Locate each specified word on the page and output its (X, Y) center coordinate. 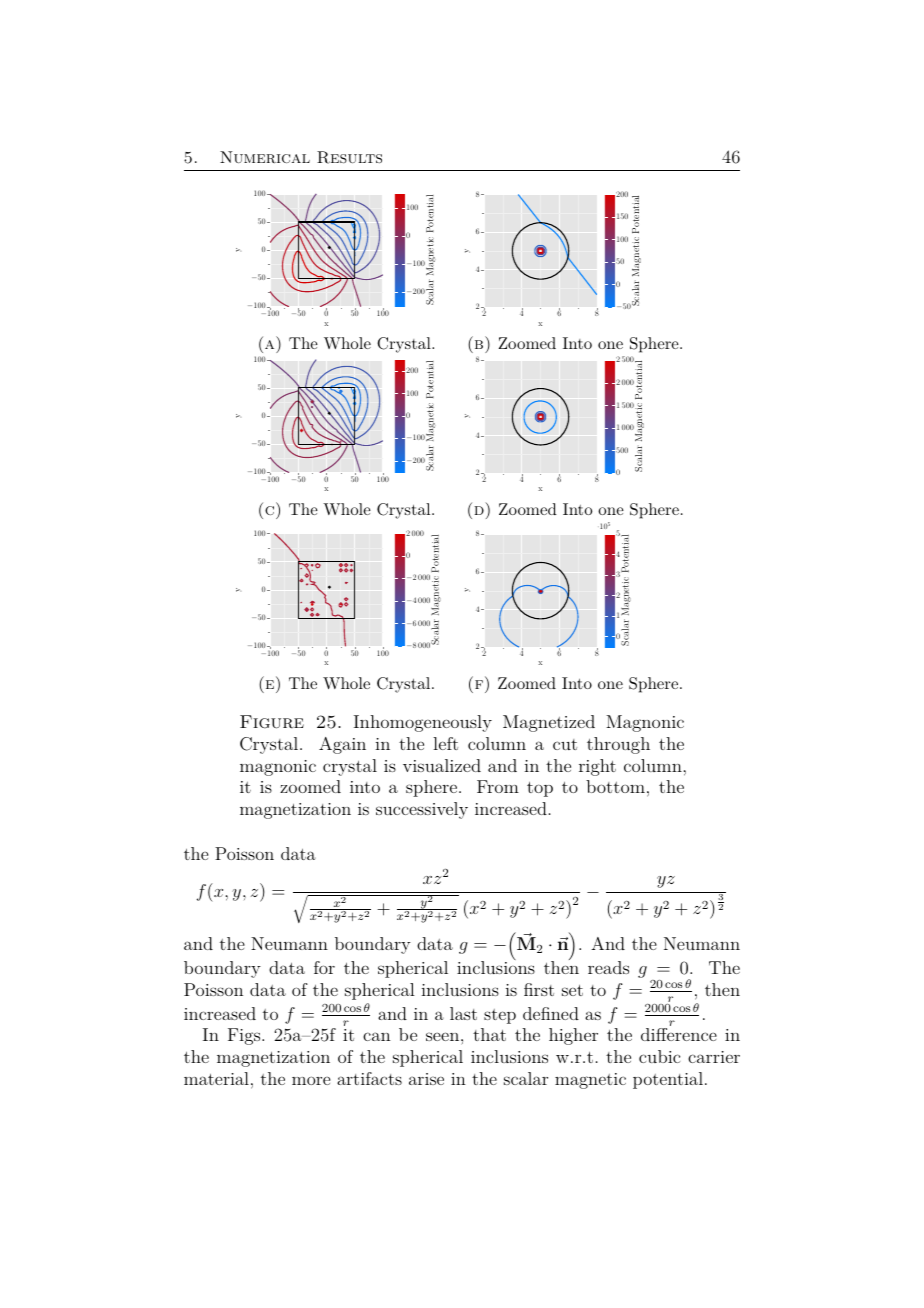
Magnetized (549, 723)
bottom (615, 786)
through (618, 745)
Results (349, 157)
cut (565, 744)
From (498, 786)
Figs (245, 1036)
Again (342, 745)
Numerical (265, 157)
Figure (272, 722)
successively (422, 810)
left (445, 743)
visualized (442, 765)
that (489, 1034)
